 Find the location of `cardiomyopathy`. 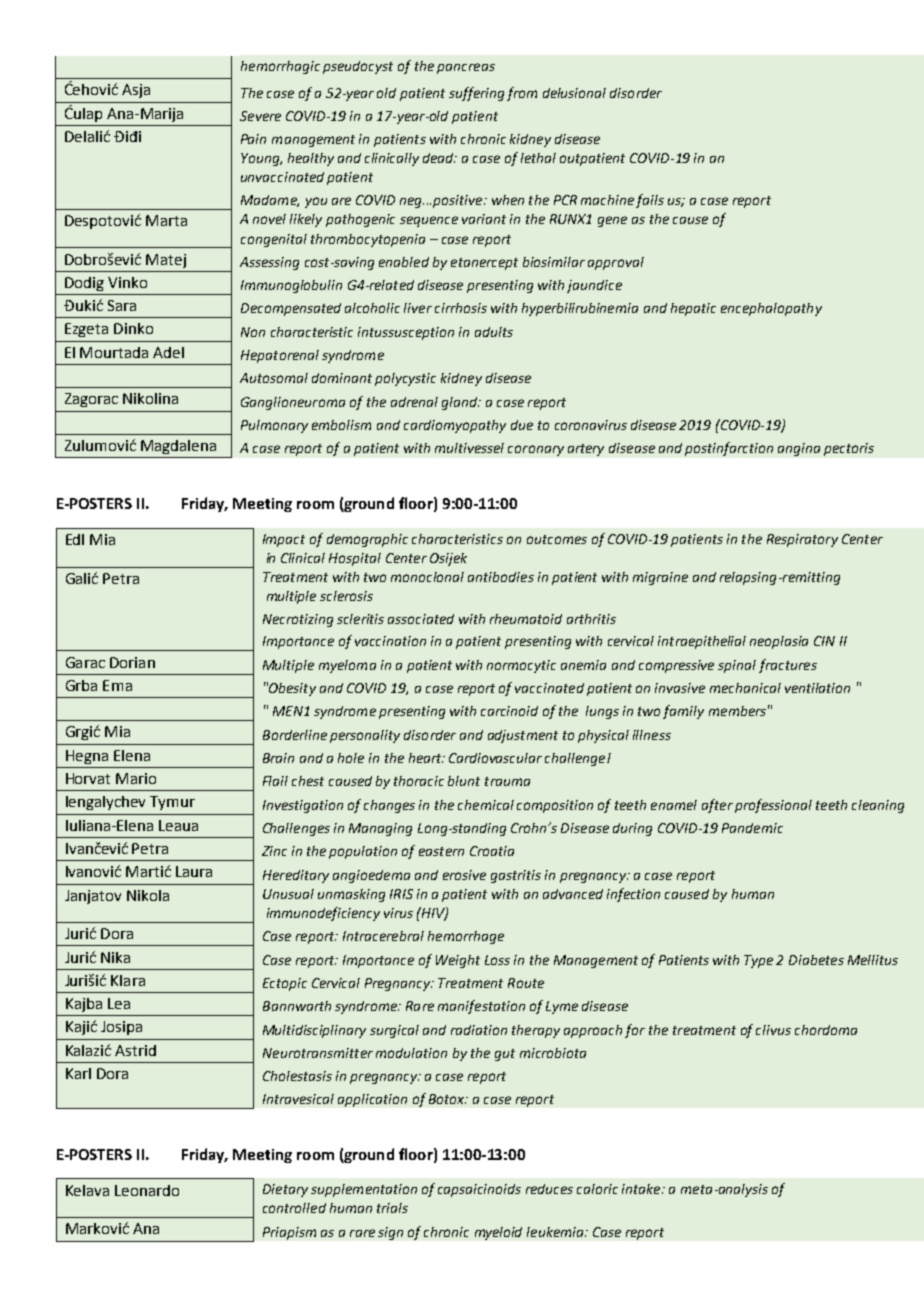

cardiomyopathy is located at coordinates (455, 426).
